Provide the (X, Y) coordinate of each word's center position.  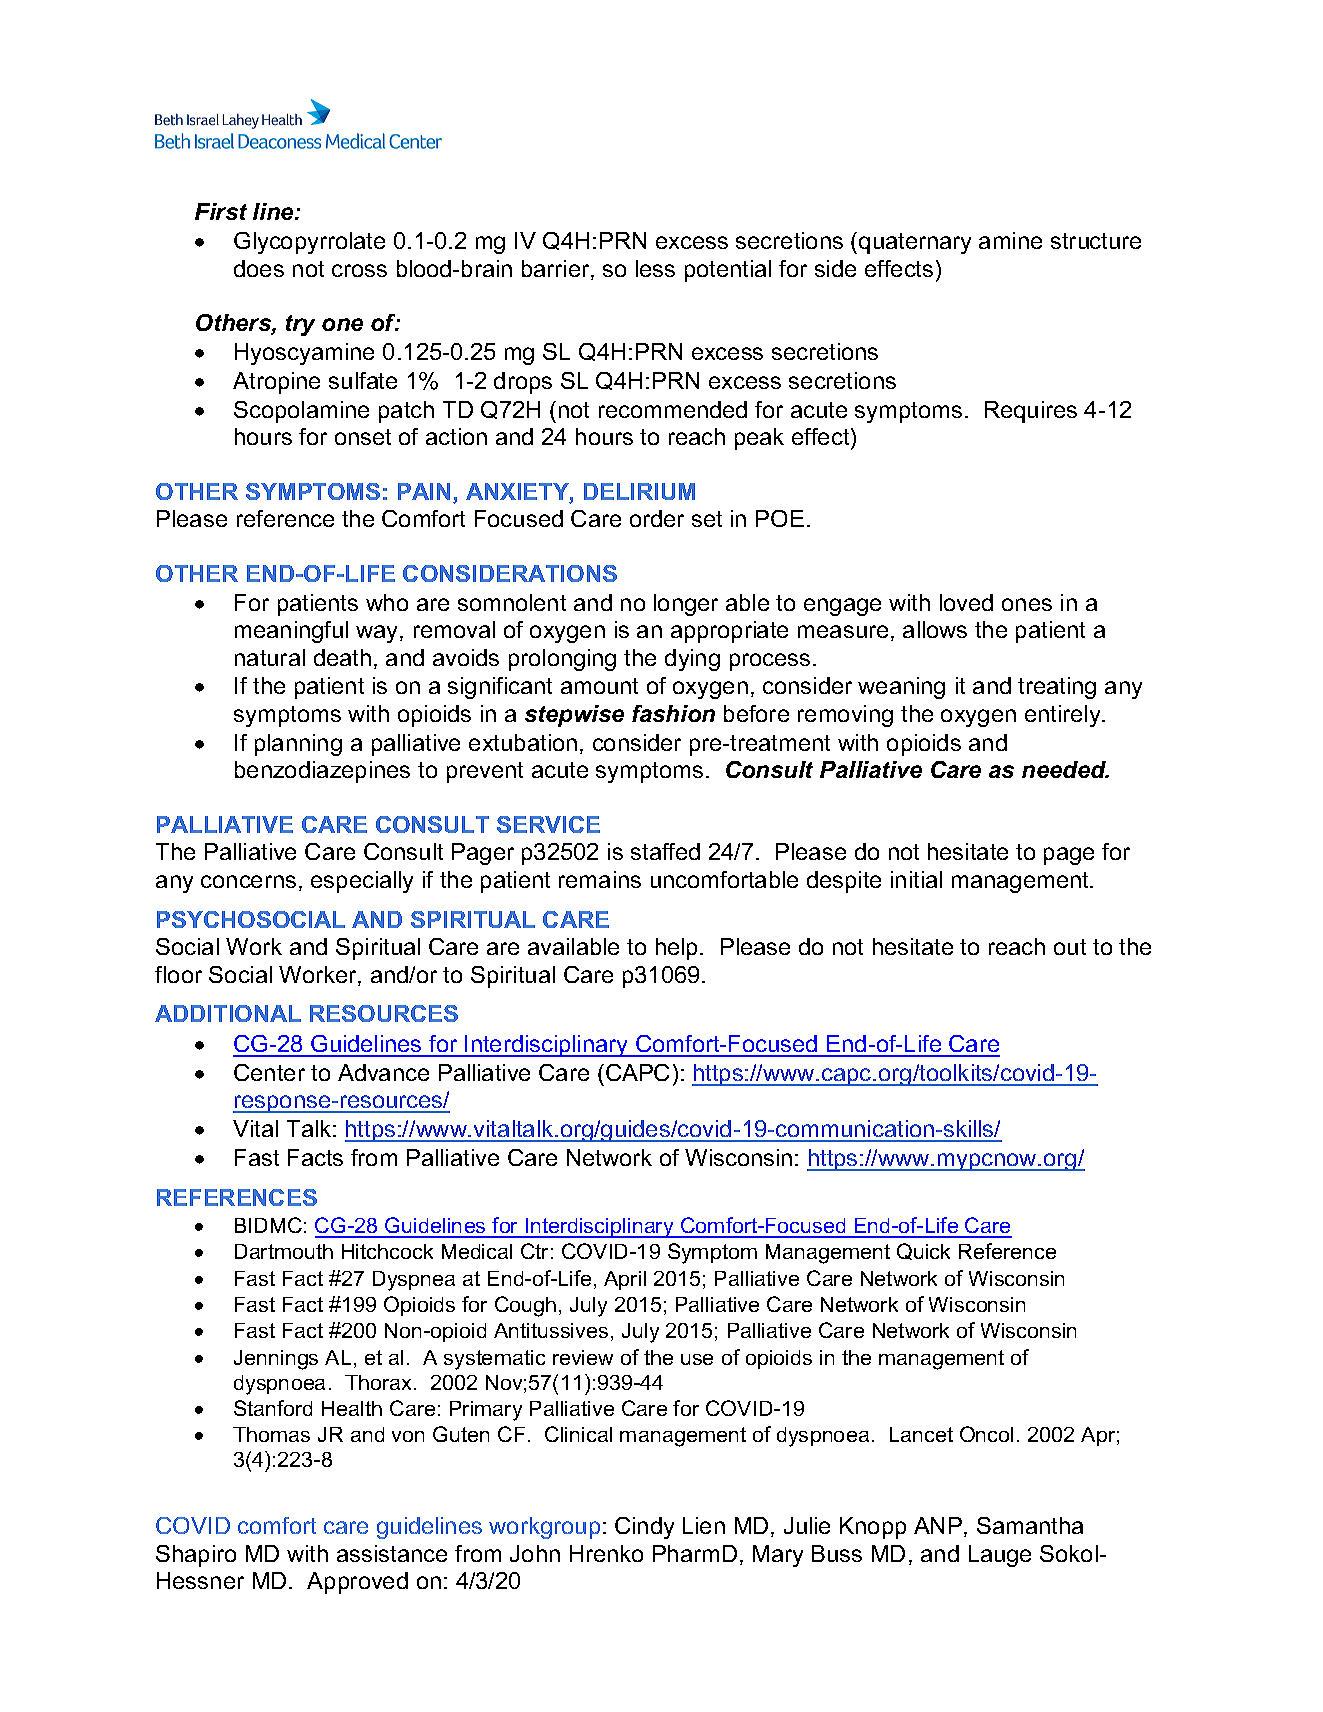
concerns (248, 881)
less (655, 268)
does (259, 268)
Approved (357, 1583)
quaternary (915, 243)
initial (916, 879)
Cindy (644, 1528)
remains (600, 879)
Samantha (1030, 1525)
